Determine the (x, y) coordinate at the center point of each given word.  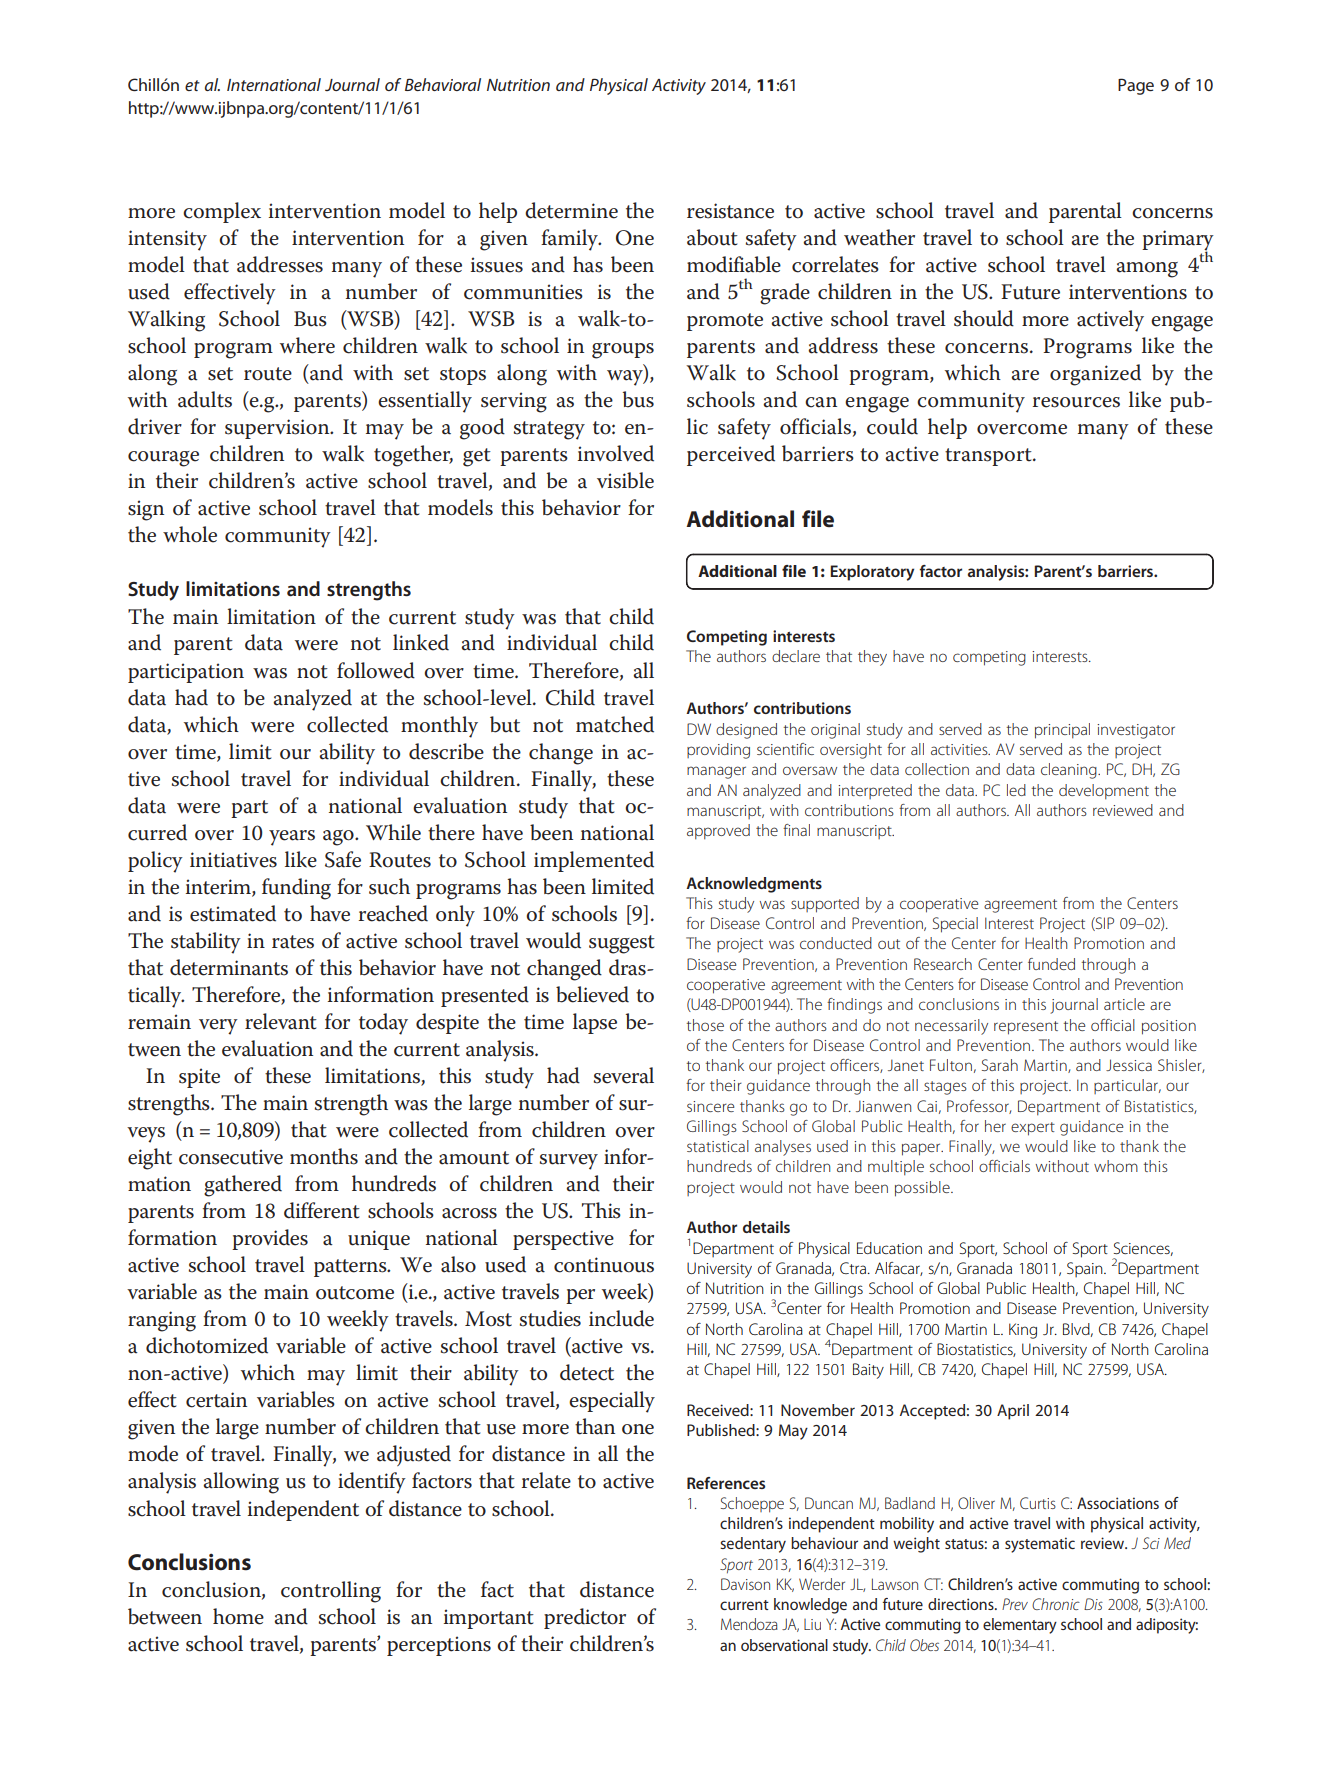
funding (296, 889)
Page (1136, 86)
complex (222, 212)
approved (718, 832)
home (238, 1616)
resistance (730, 211)
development (1104, 792)
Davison (745, 1584)
